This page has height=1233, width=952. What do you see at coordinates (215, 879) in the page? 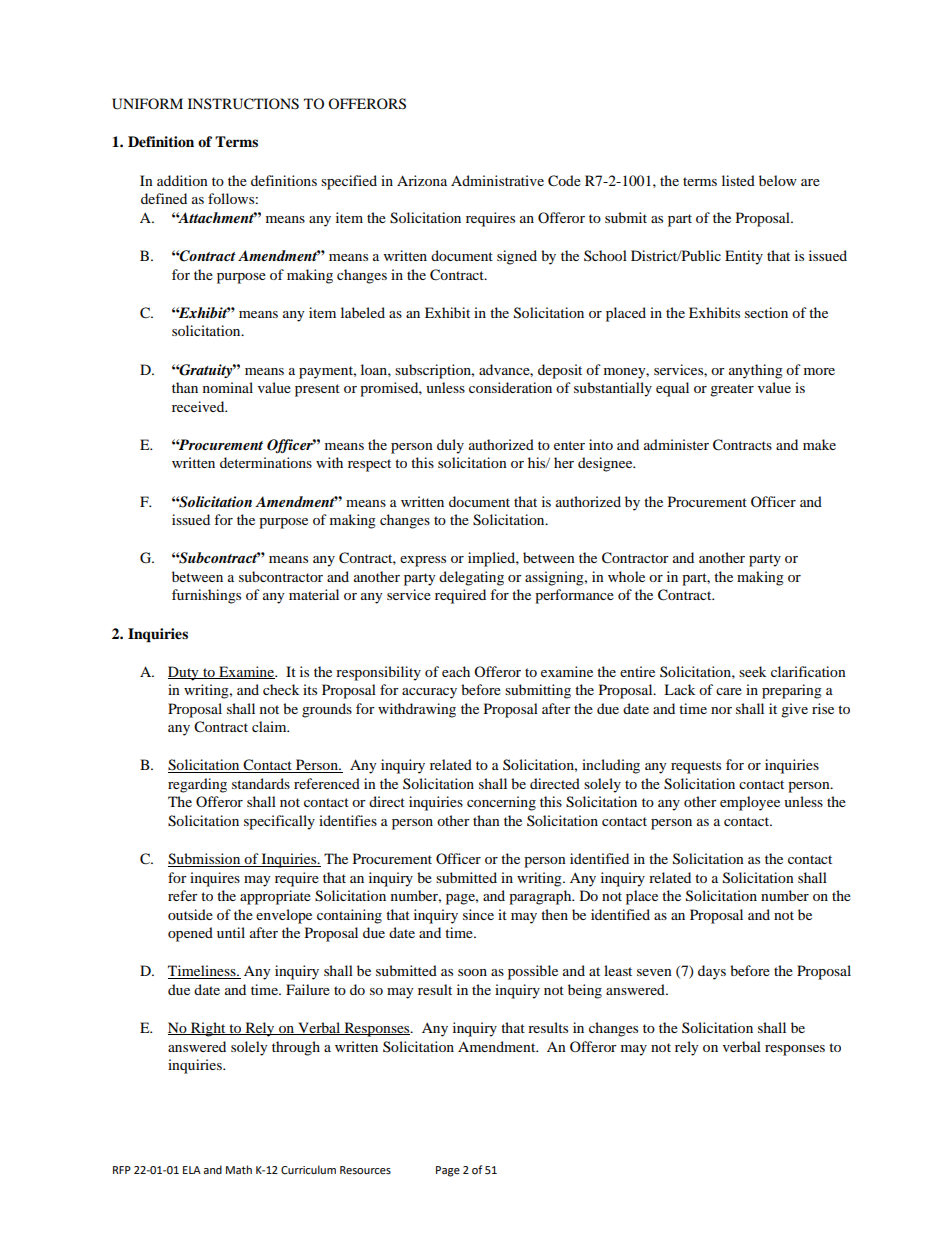
I see `inquires` at bounding box center [215, 879].
